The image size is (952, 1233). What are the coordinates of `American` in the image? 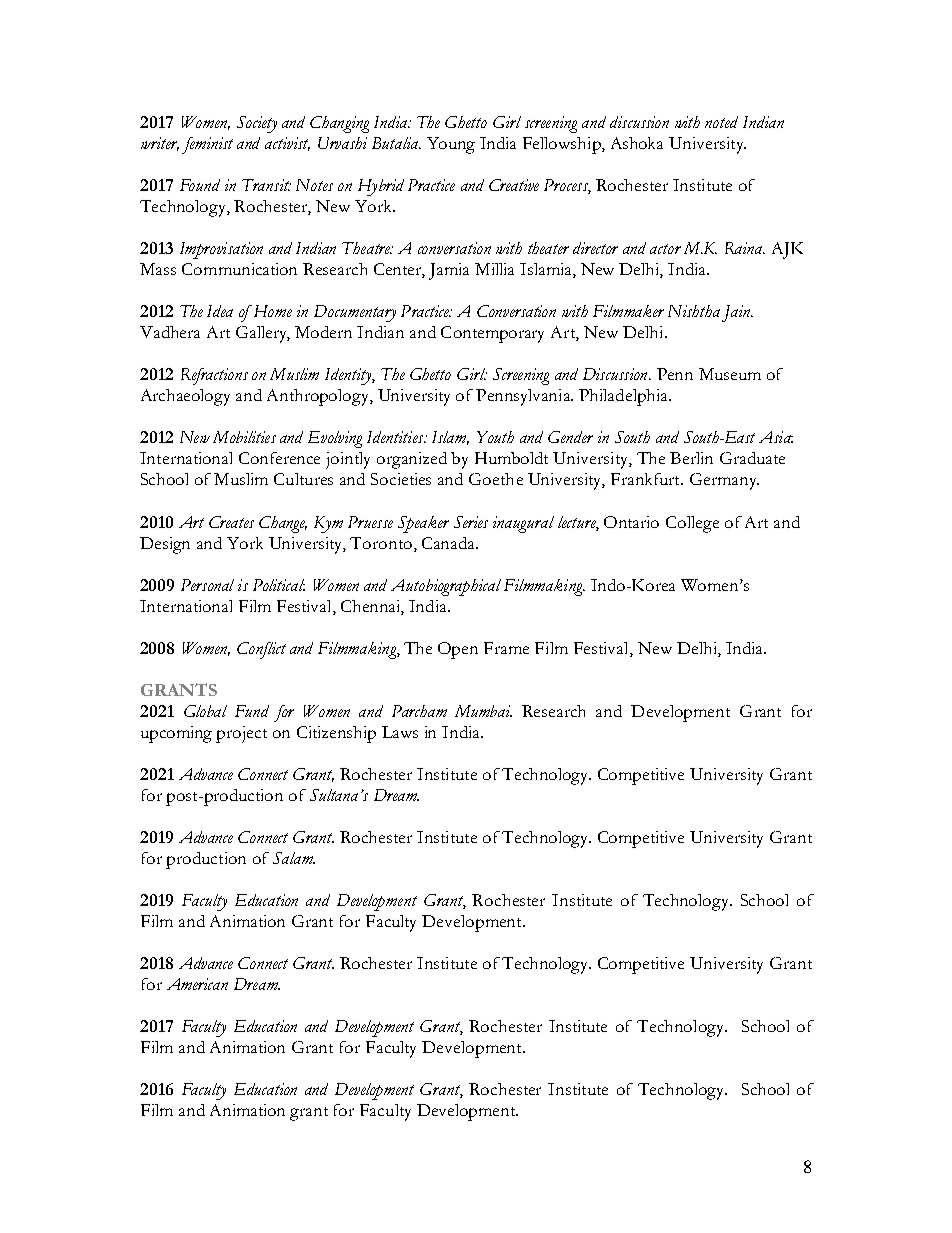 It's located at (197, 984).
